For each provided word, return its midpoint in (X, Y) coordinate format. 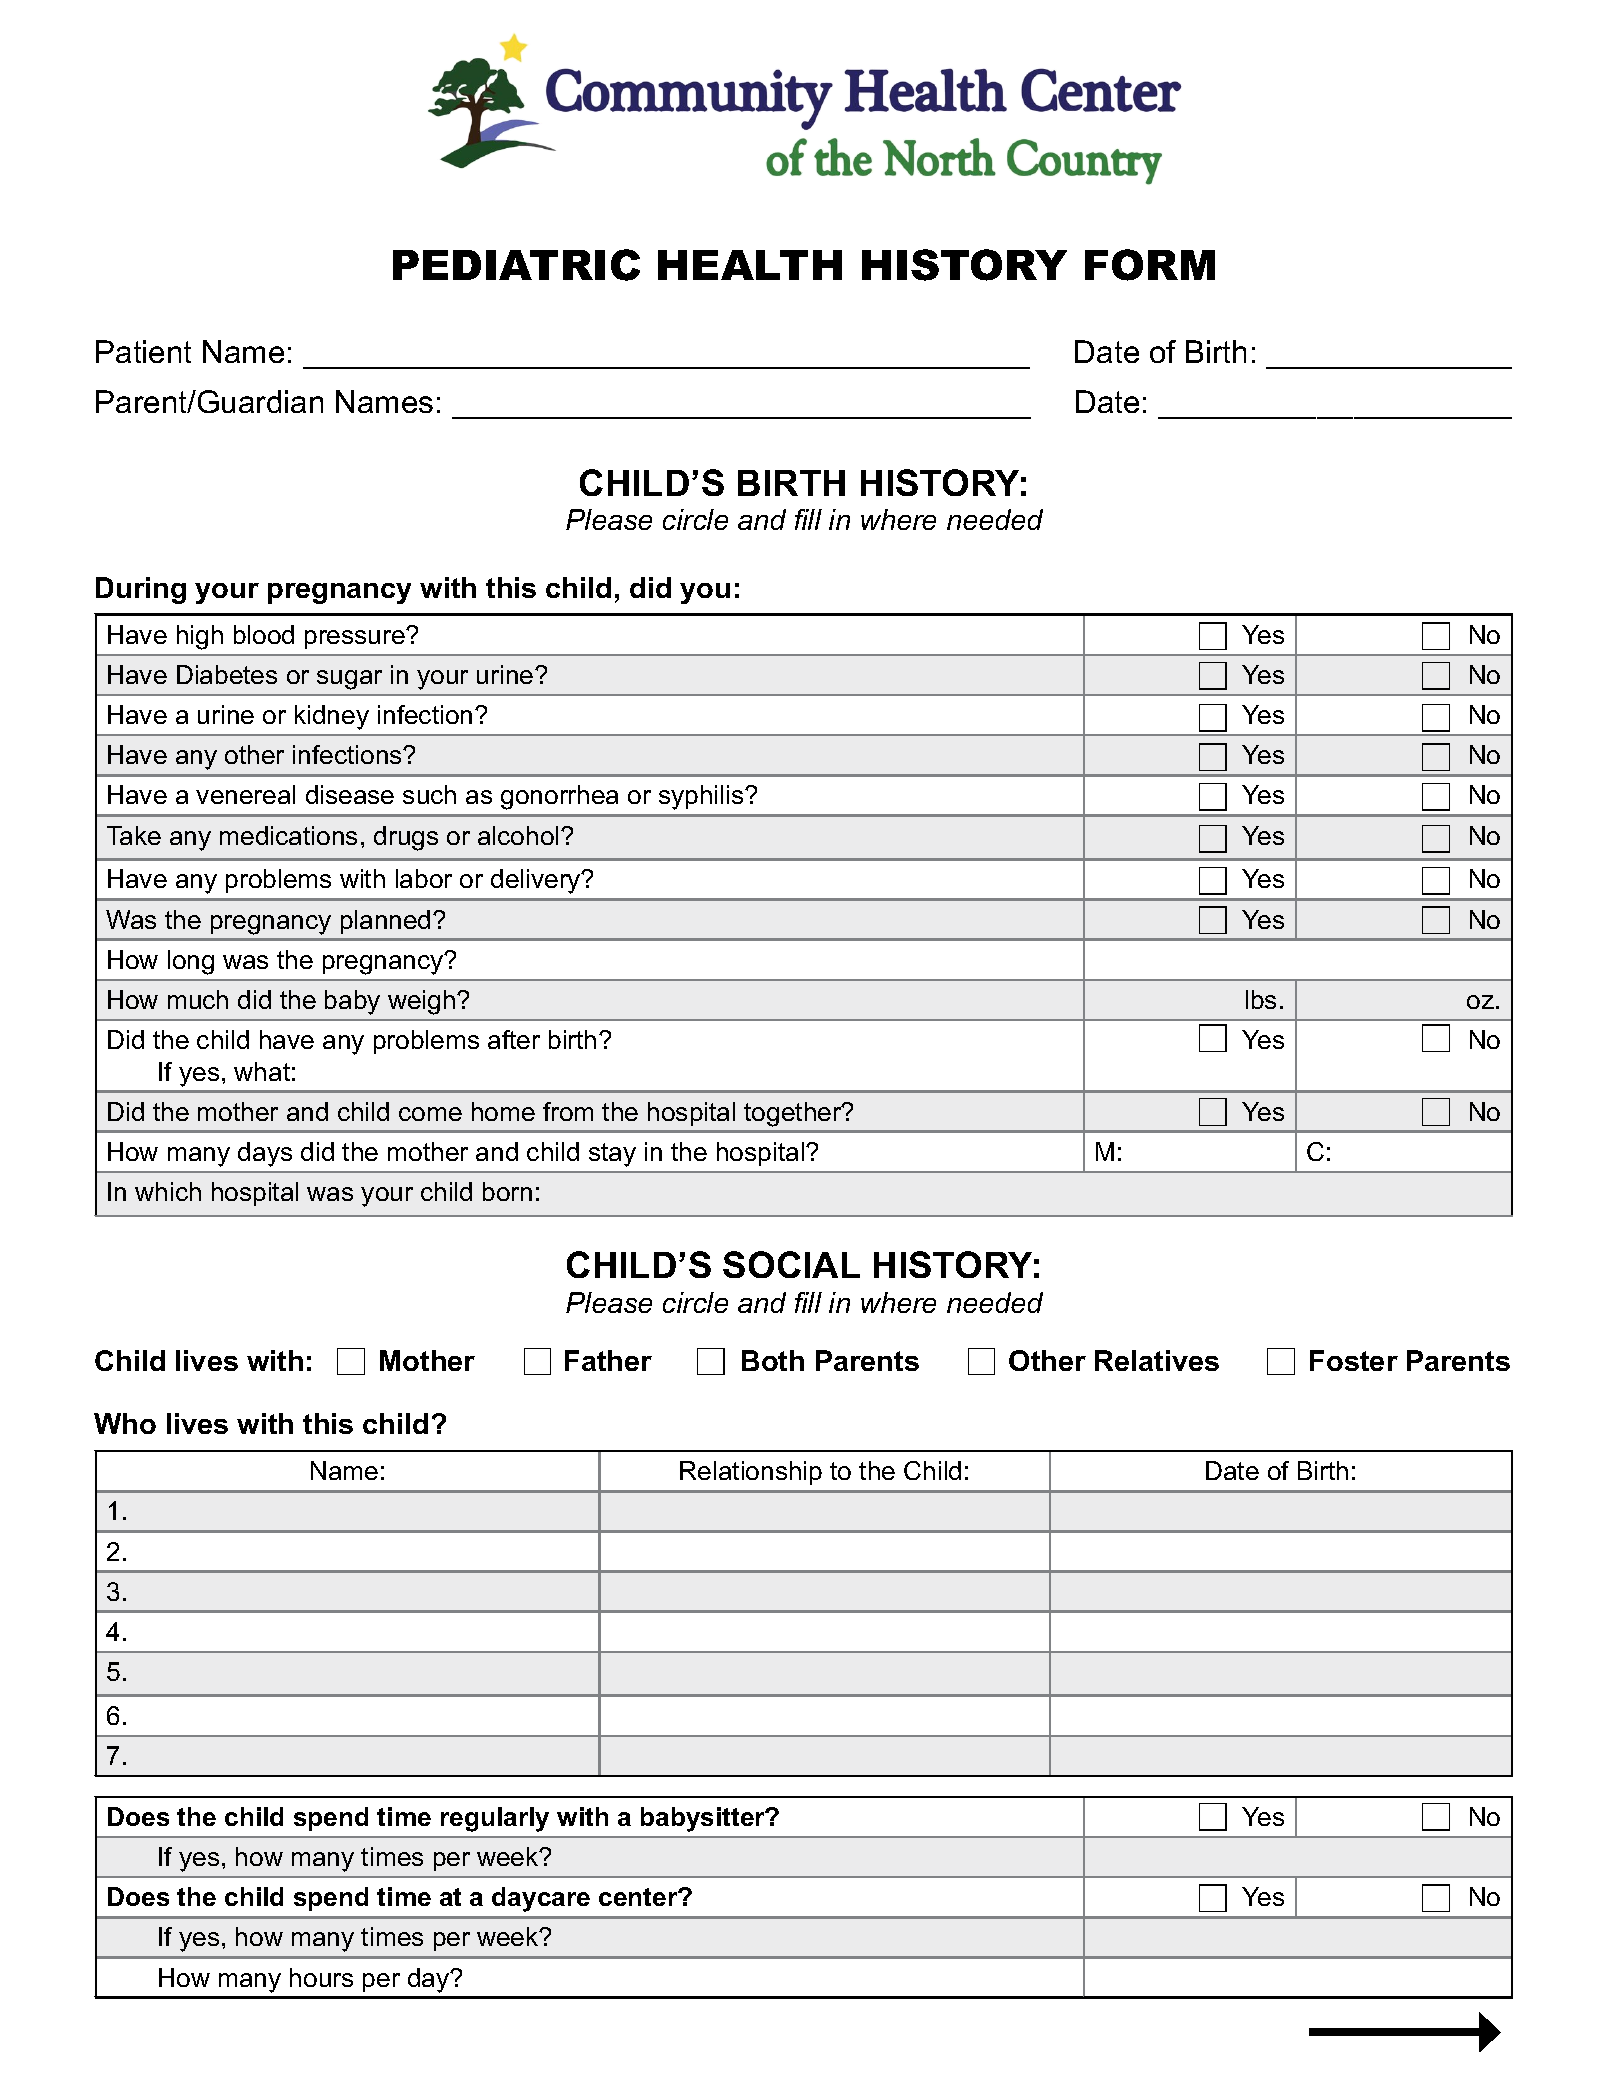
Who (125, 1423)
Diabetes (227, 674)
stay (612, 1155)
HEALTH (750, 265)
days (265, 1154)
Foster (1354, 1360)
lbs (1261, 999)
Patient (143, 351)
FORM (1150, 265)
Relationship (751, 1473)
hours (321, 1977)
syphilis (702, 797)
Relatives (1157, 1360)
